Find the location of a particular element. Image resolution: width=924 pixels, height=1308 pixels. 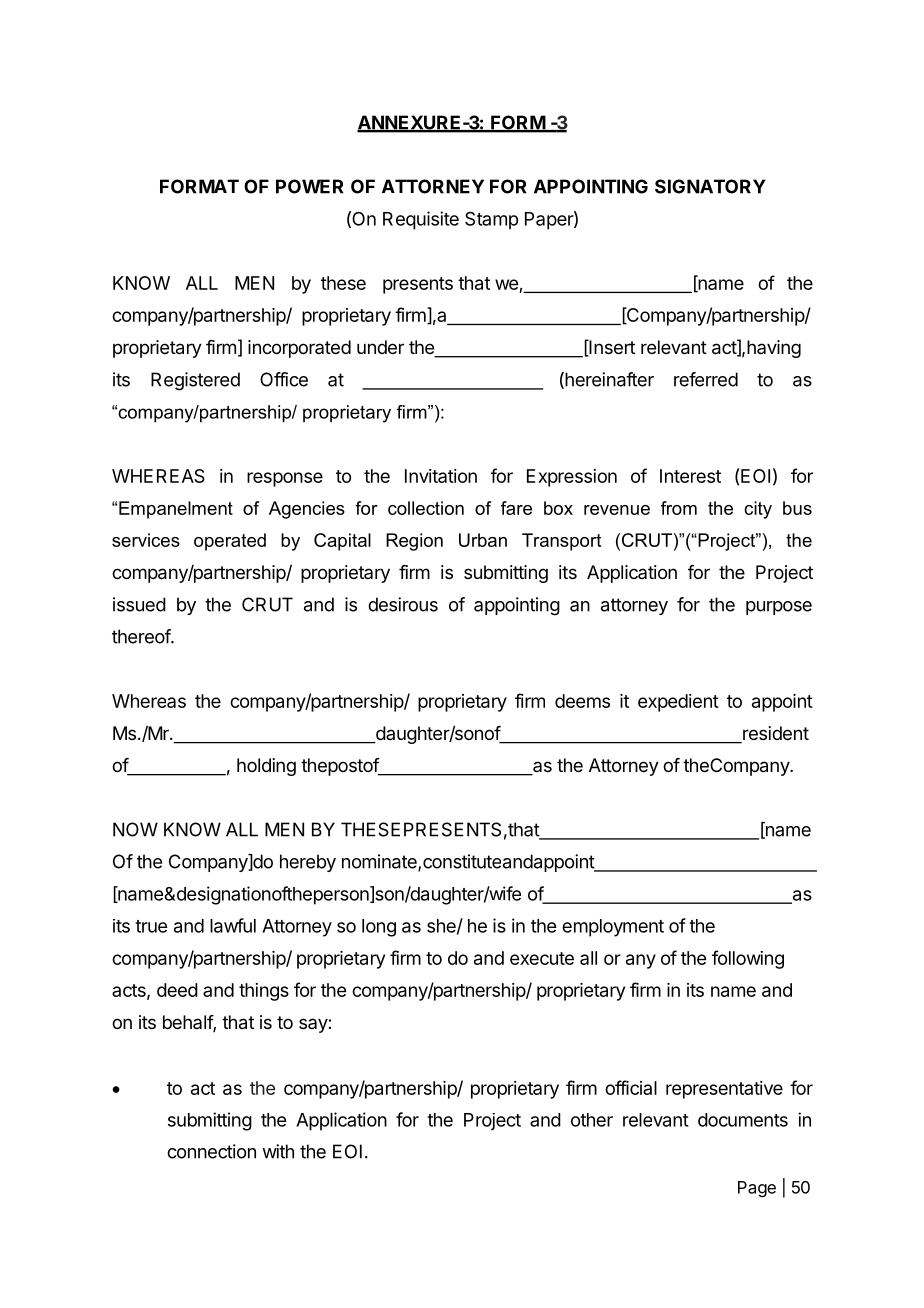

SIGNATORY is located at coordinates (710, 186).
